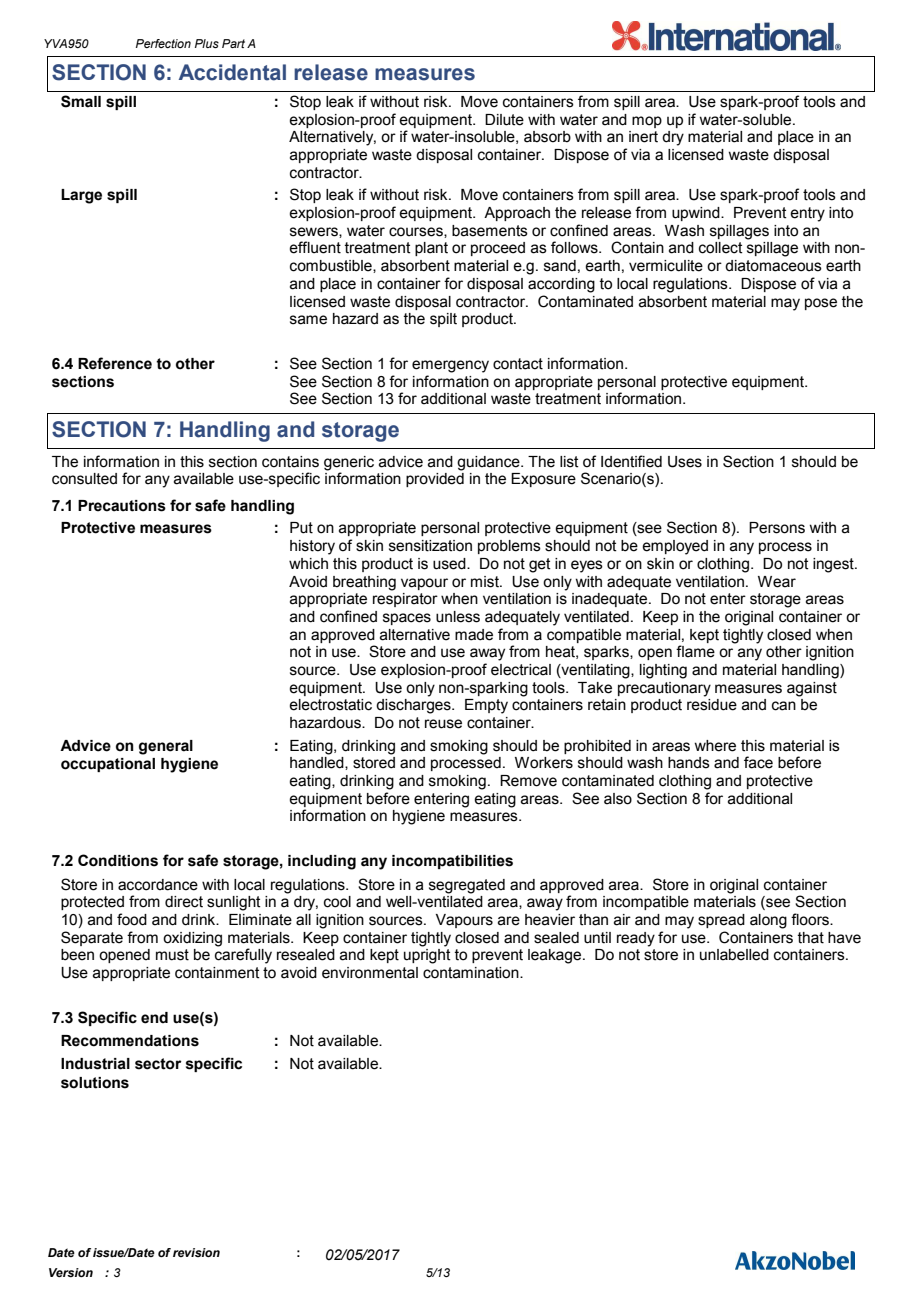  What do you see at coordinates (163, 43) in the screenshot?
I see `Perfection` at bounding box center [163, 43].
